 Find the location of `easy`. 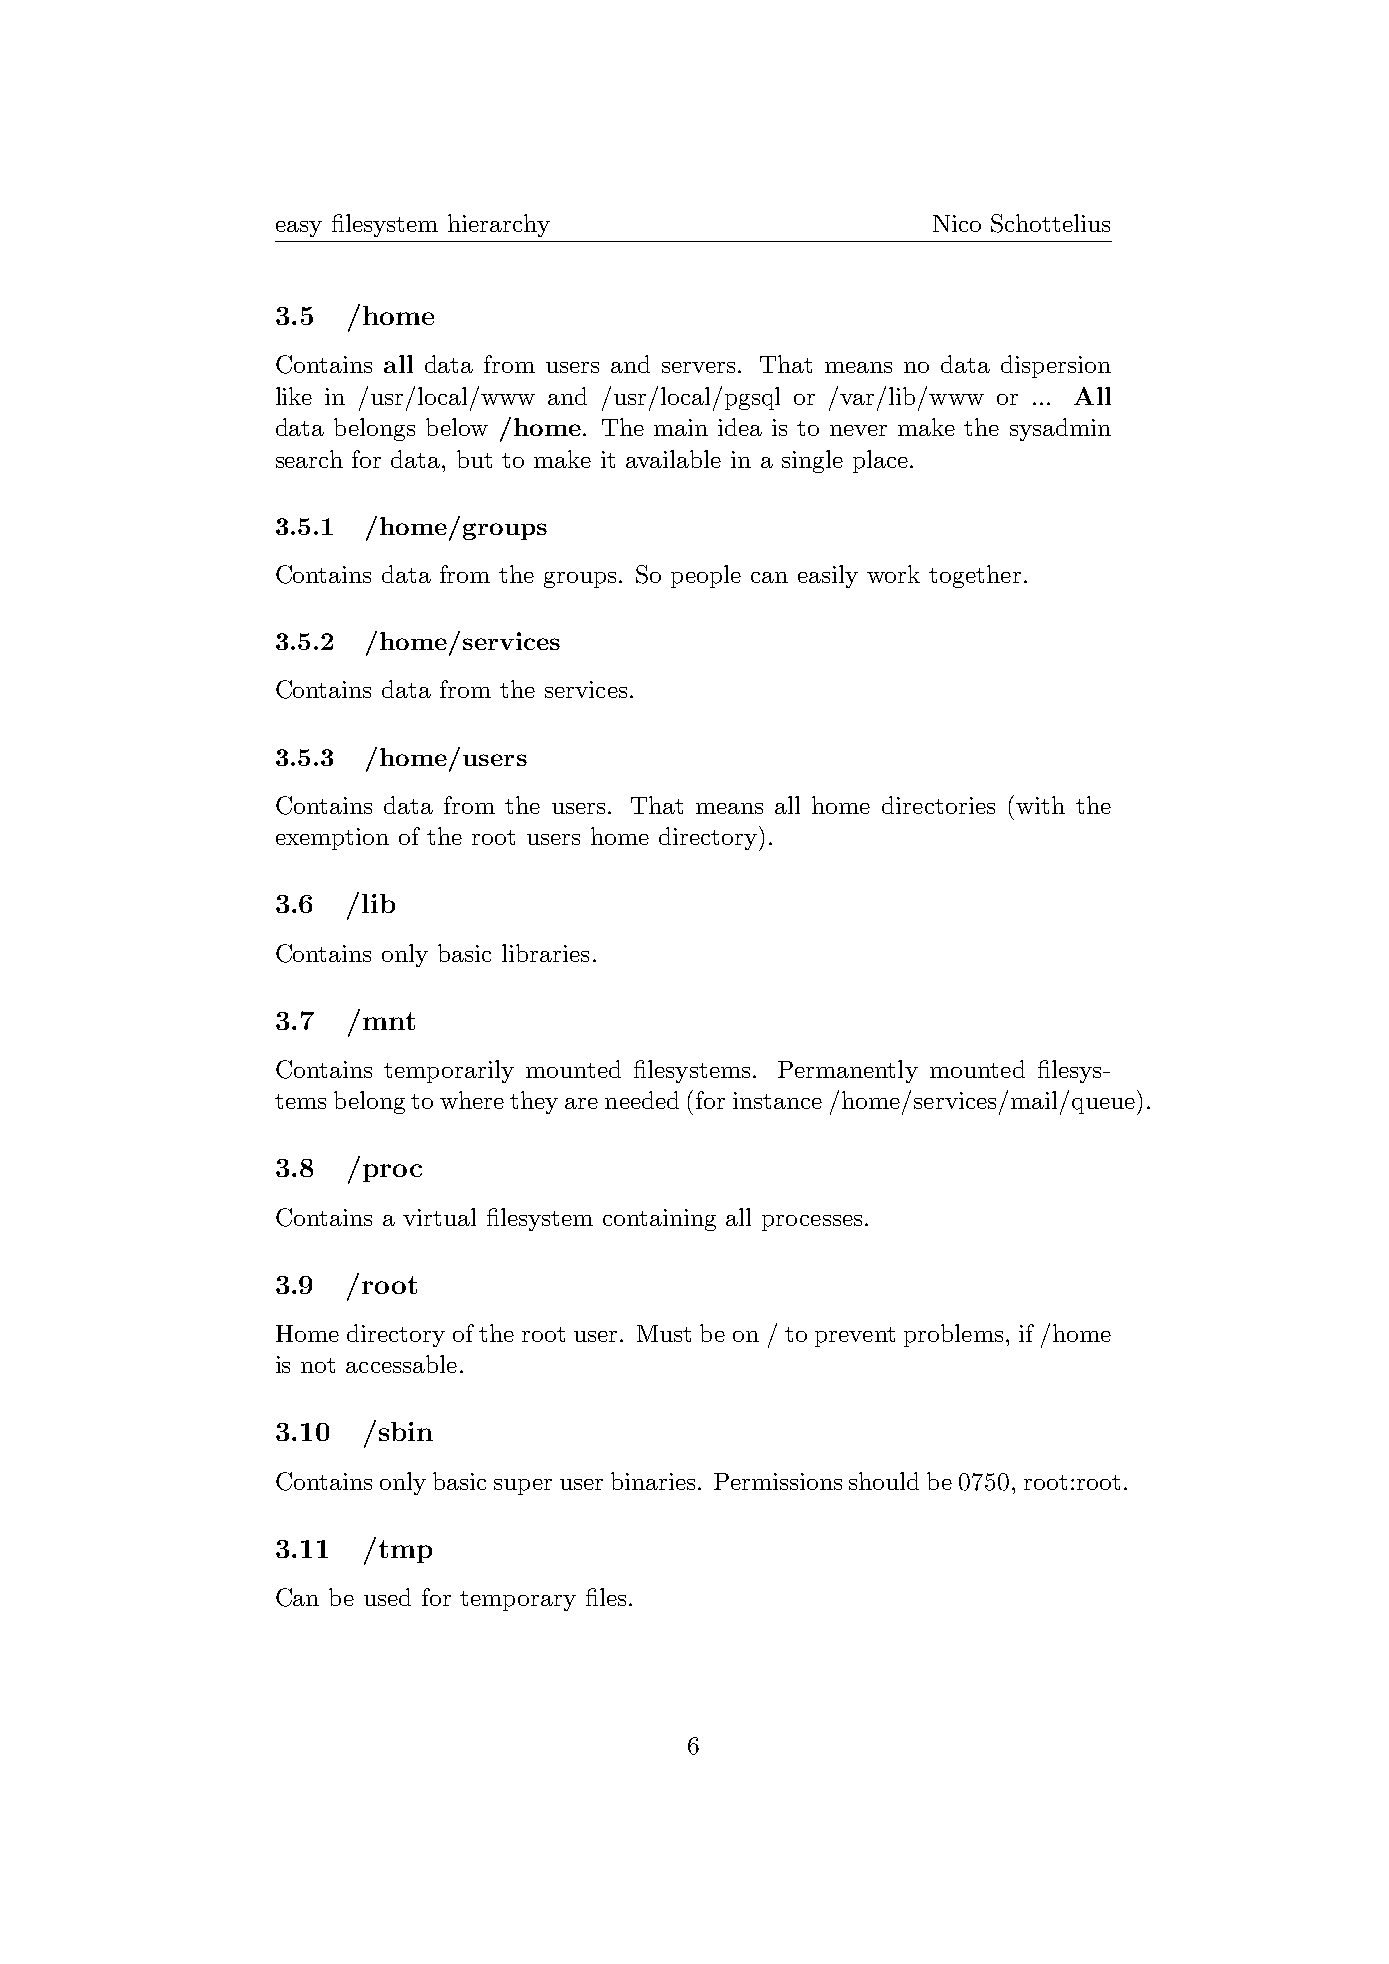

easy is located at coordinates (299, 229).
